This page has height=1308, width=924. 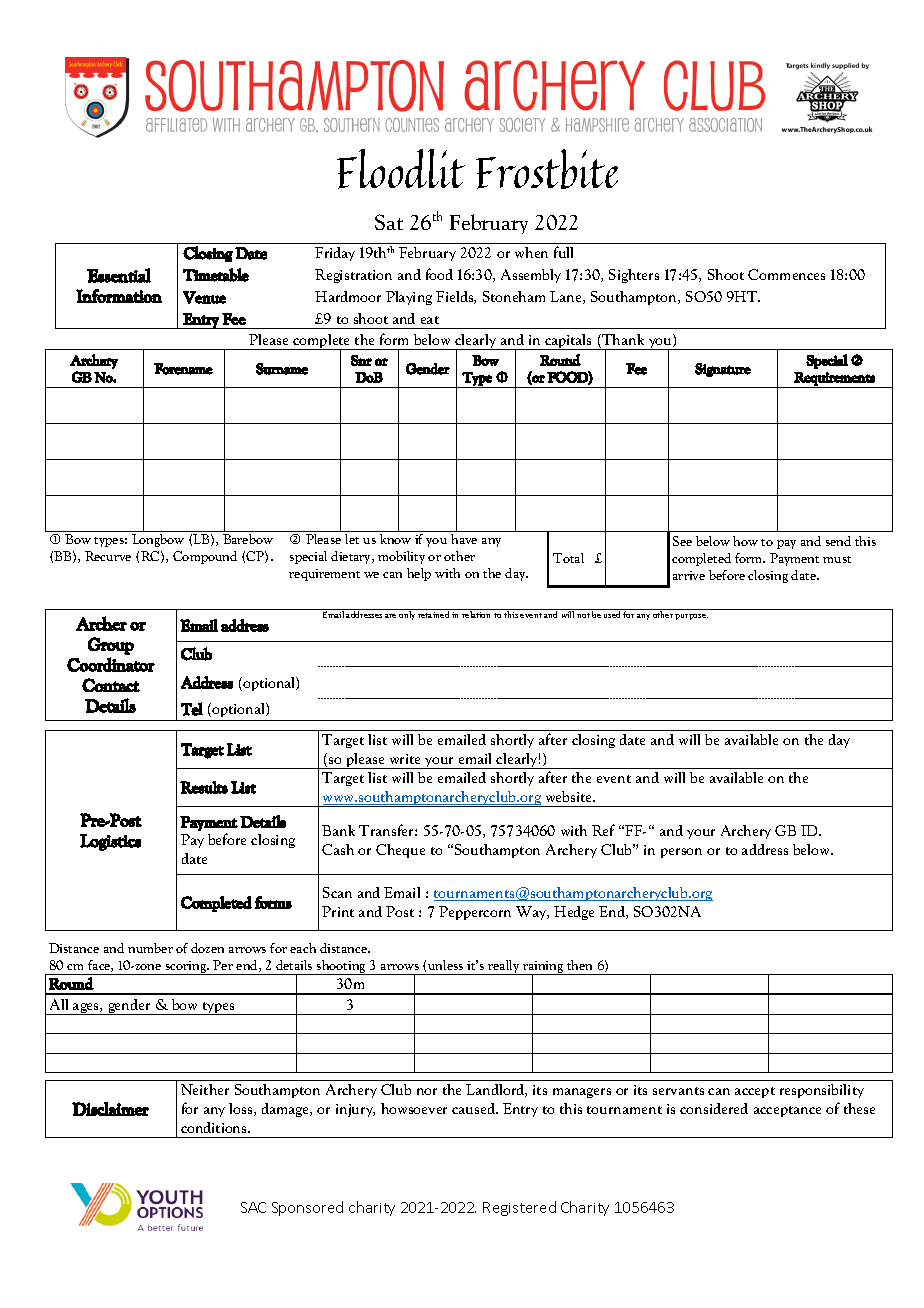 What do you see at coordinates (253, 1207) in the page?
I see `SAC` at bounding box center [253, 1207].
